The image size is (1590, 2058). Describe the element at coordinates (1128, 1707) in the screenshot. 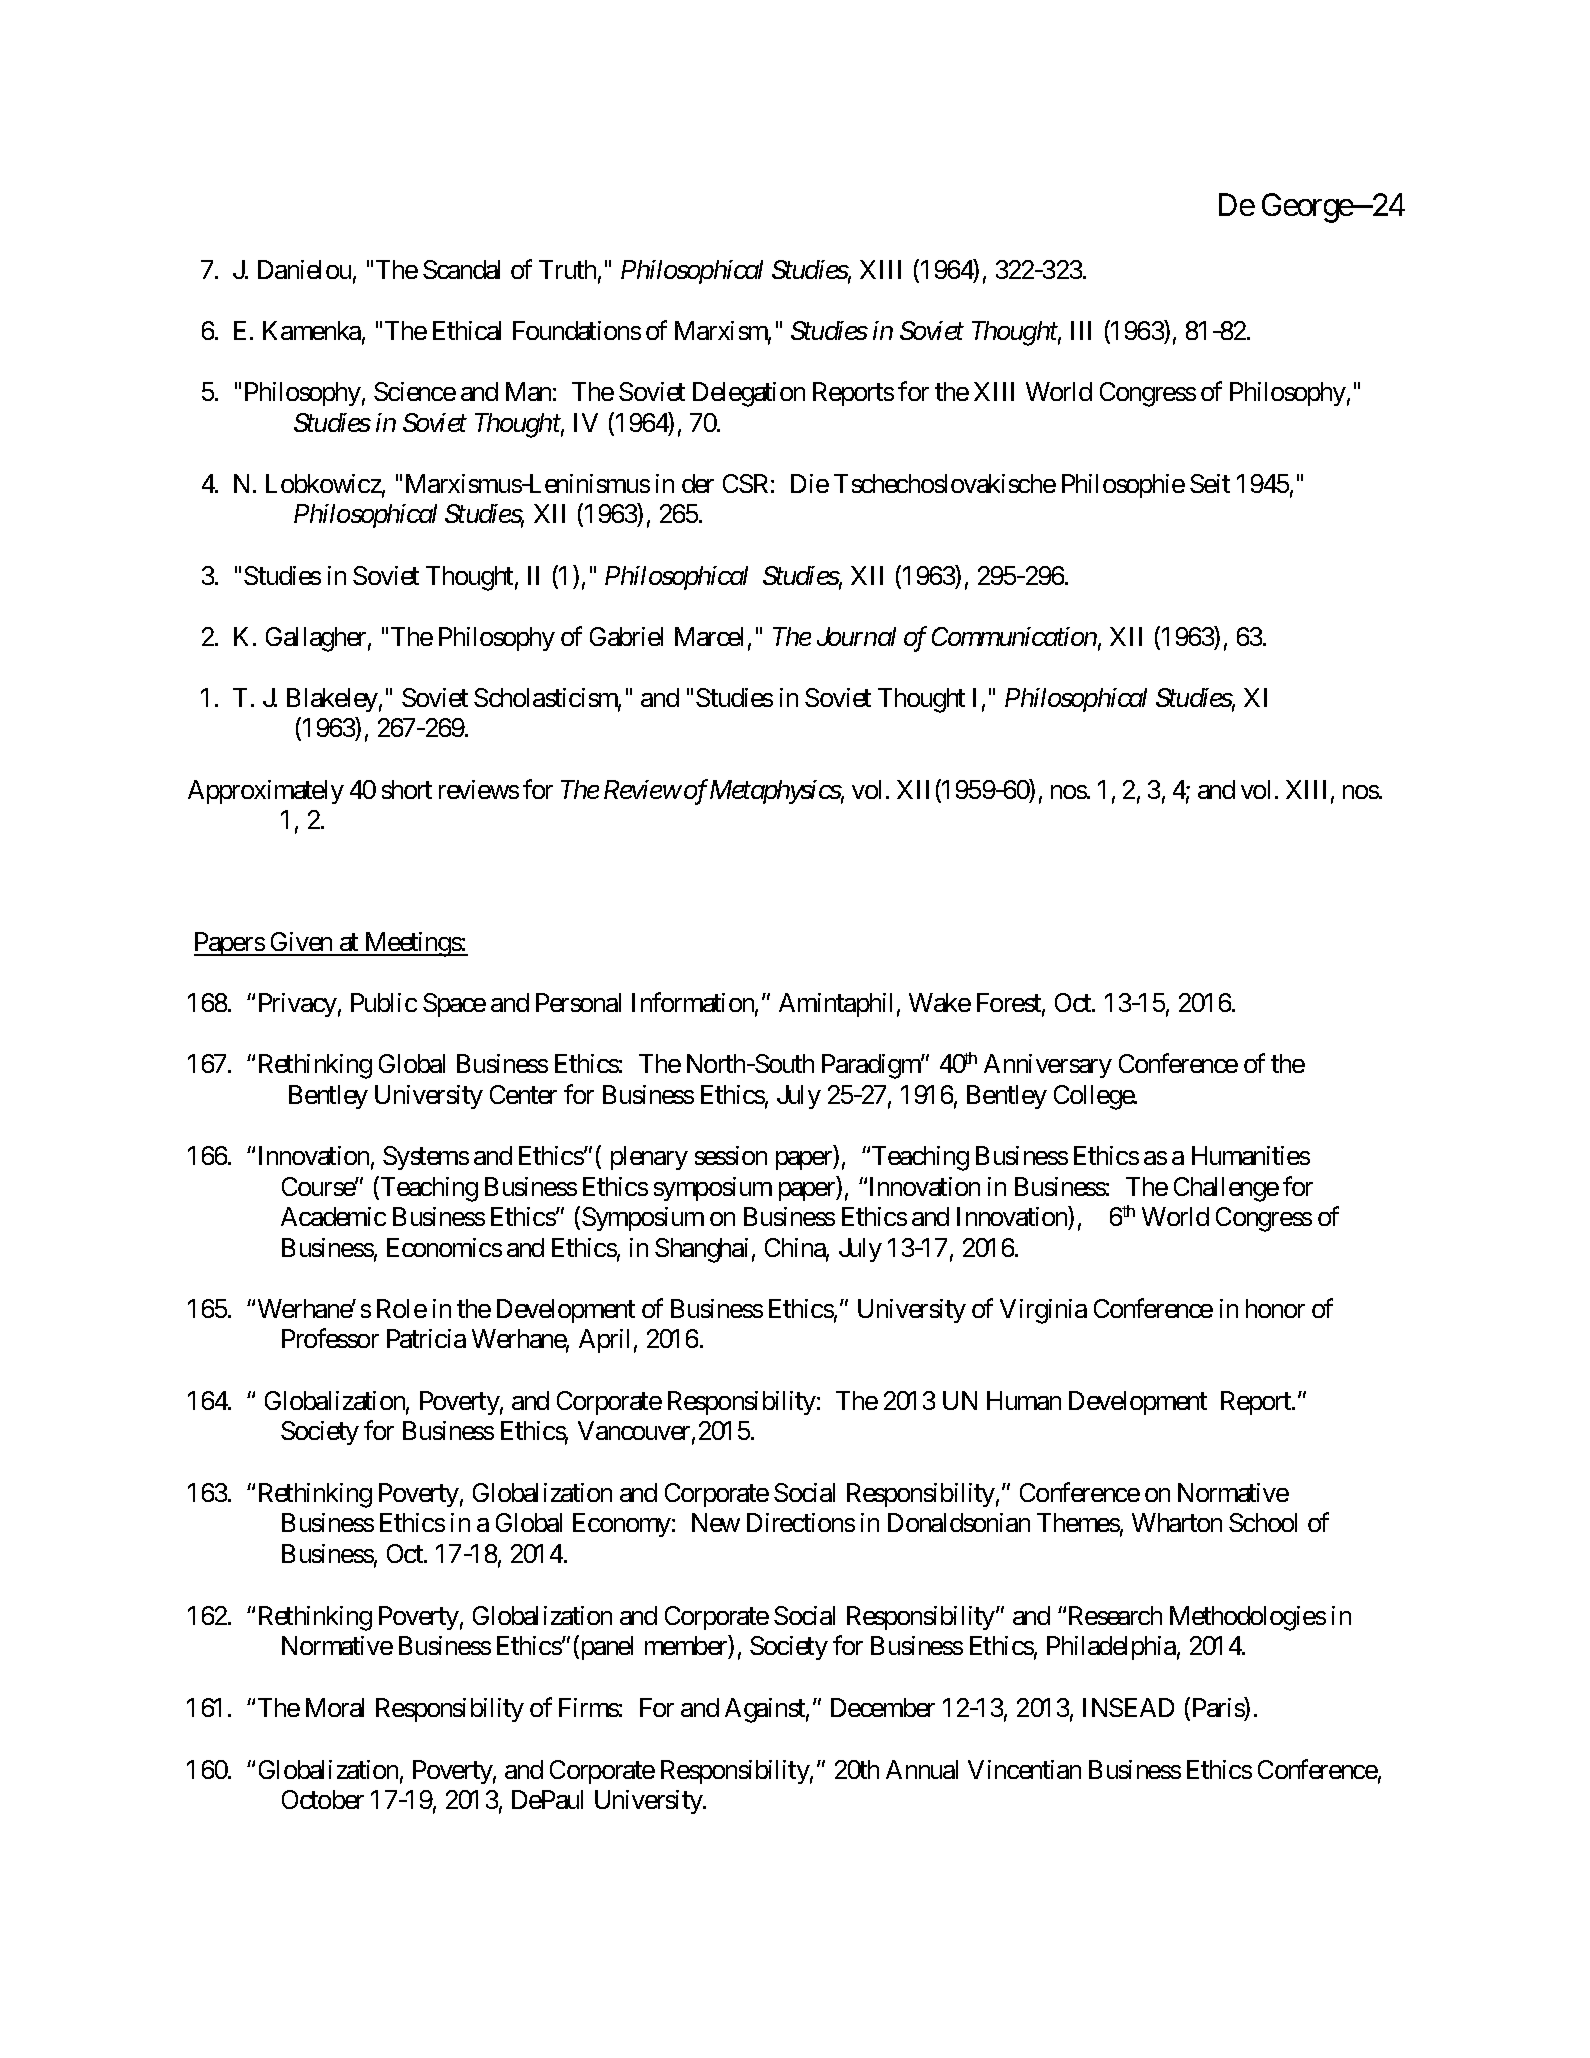

I see `INSEAD` at that location.
